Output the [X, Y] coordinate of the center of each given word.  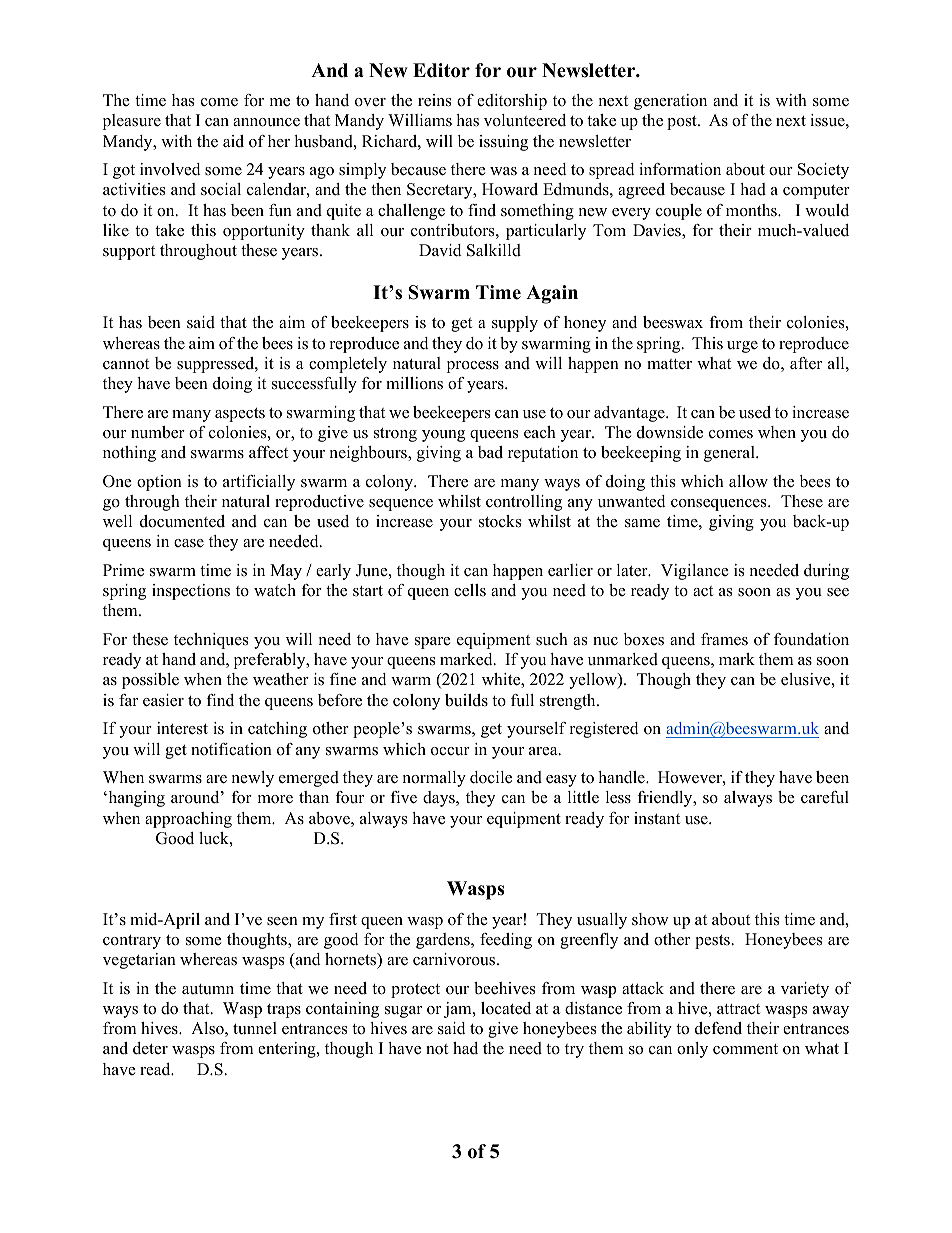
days [440, 799]
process [473, 367]
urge [742, 347]
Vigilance [695, 572]
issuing [503, 143]
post [683, 123]
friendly [666, 799]
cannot [126, 364]
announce [266, 122]
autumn [208, 989]
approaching [188, 820]
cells [470, 590]
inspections [191, 592]
